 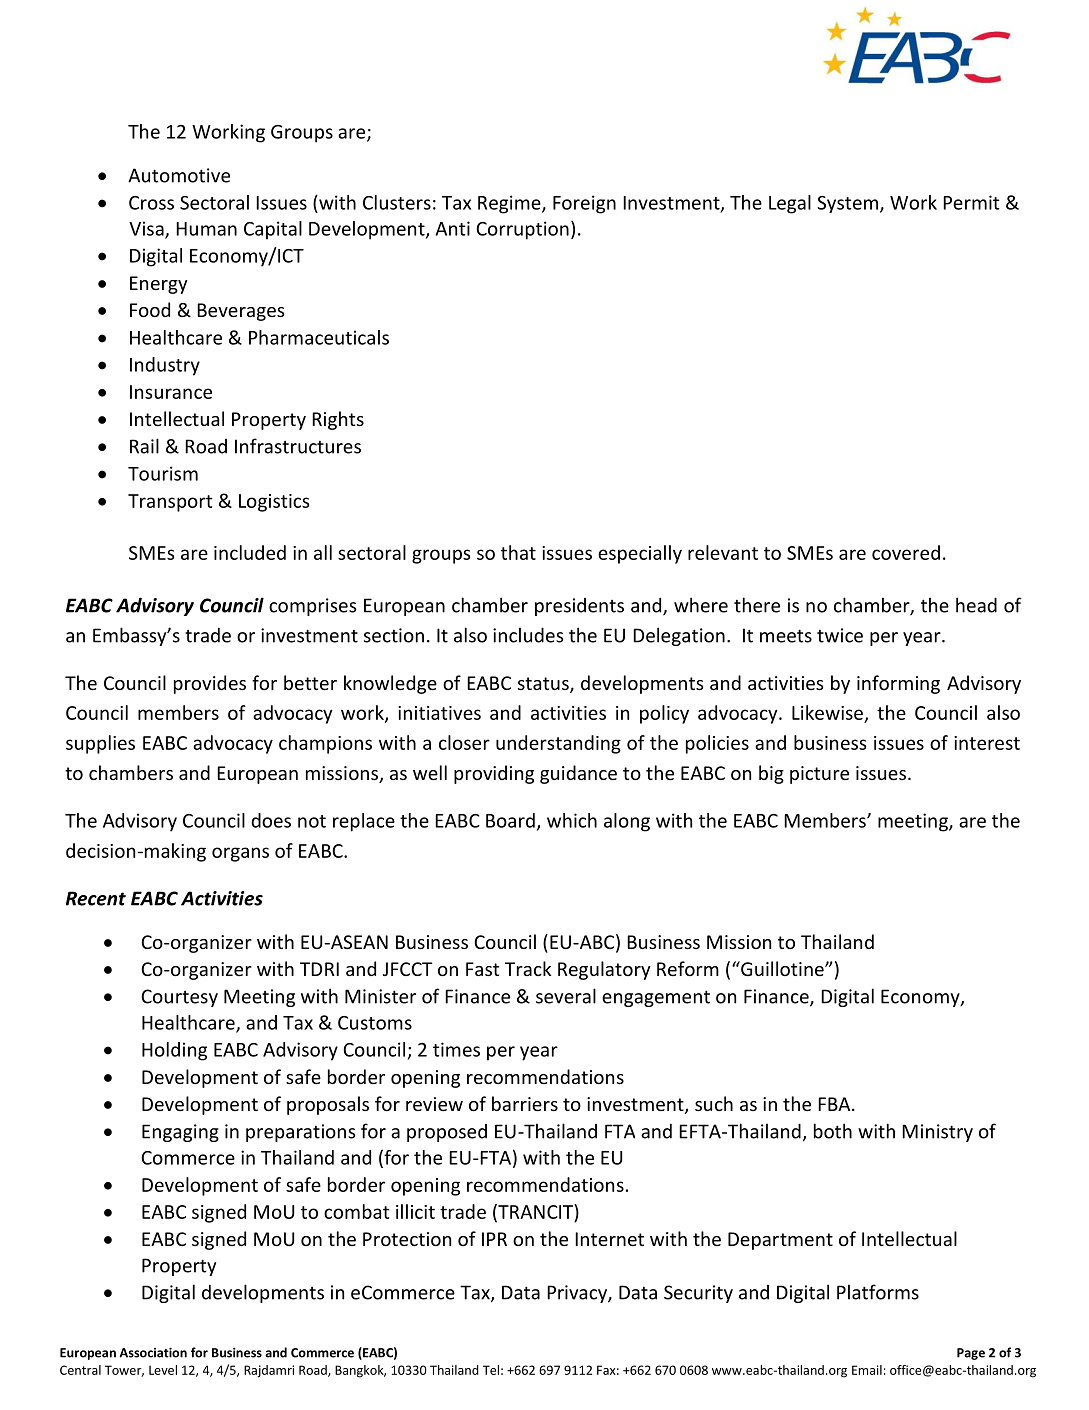 What do you see at coordinates (525, 1103) in the image?
I see `barriers` at bounding box center [525, 1103].
